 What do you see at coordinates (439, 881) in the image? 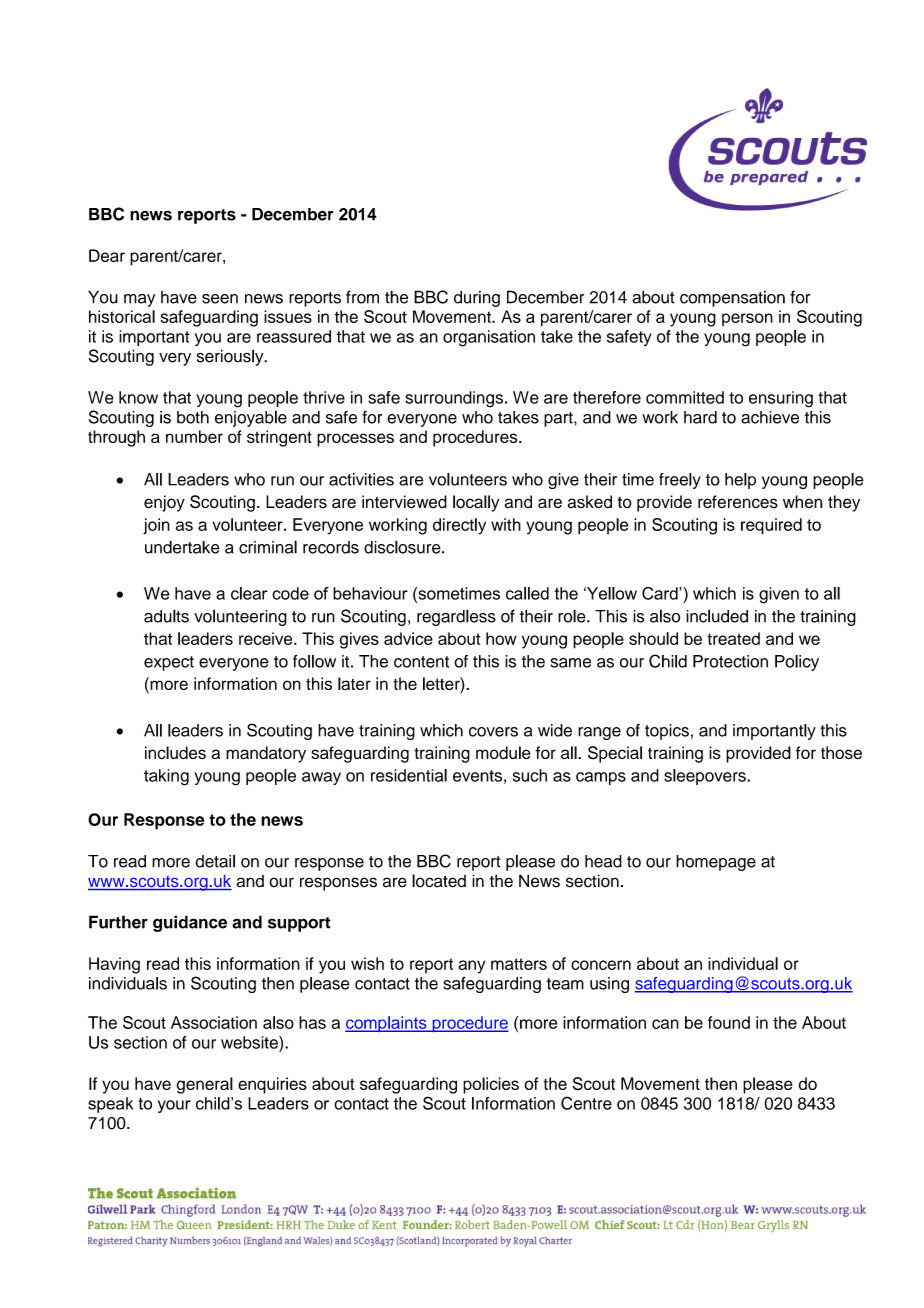
I see `located` at bounding box center [439, 881].
